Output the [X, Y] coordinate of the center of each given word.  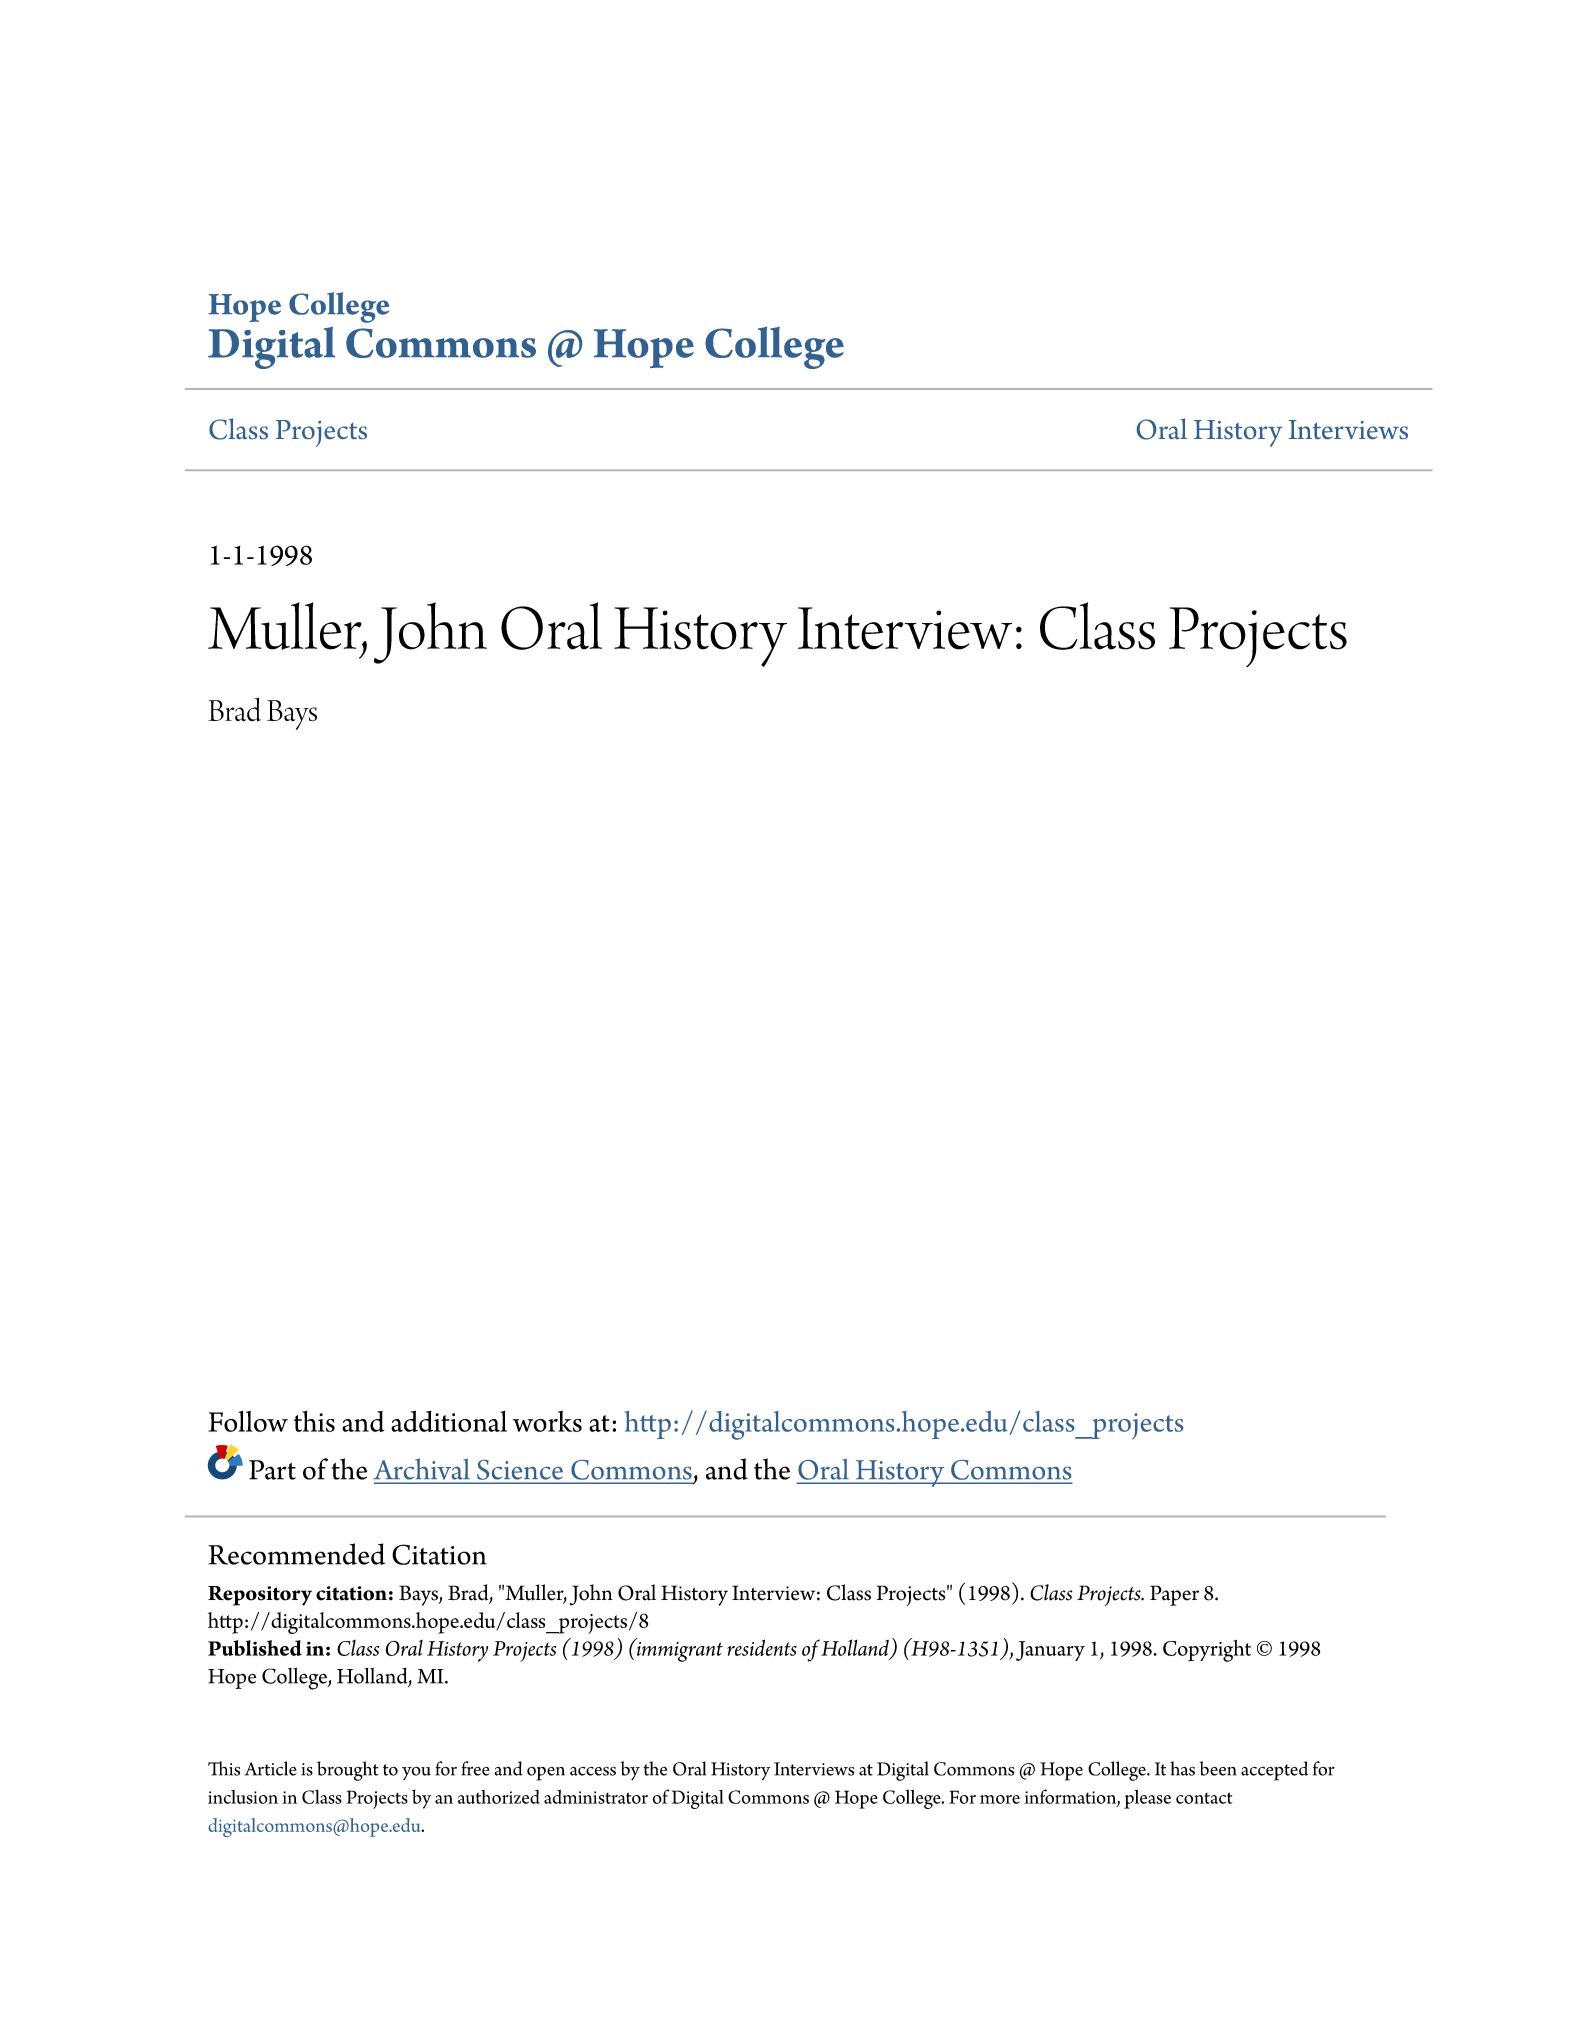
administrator [596, 1796]
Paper [1174, 1595]
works [547, 1421]
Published [255, 1648]
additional [449, 1421]
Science [520, 1470]
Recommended [296, 1554]
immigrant [680, 1652]
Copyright [1207, 1651]
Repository [260, 1596]
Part [272, 1470]
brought [347, 1771]
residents [762, 1647]
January [1050, 1651]
